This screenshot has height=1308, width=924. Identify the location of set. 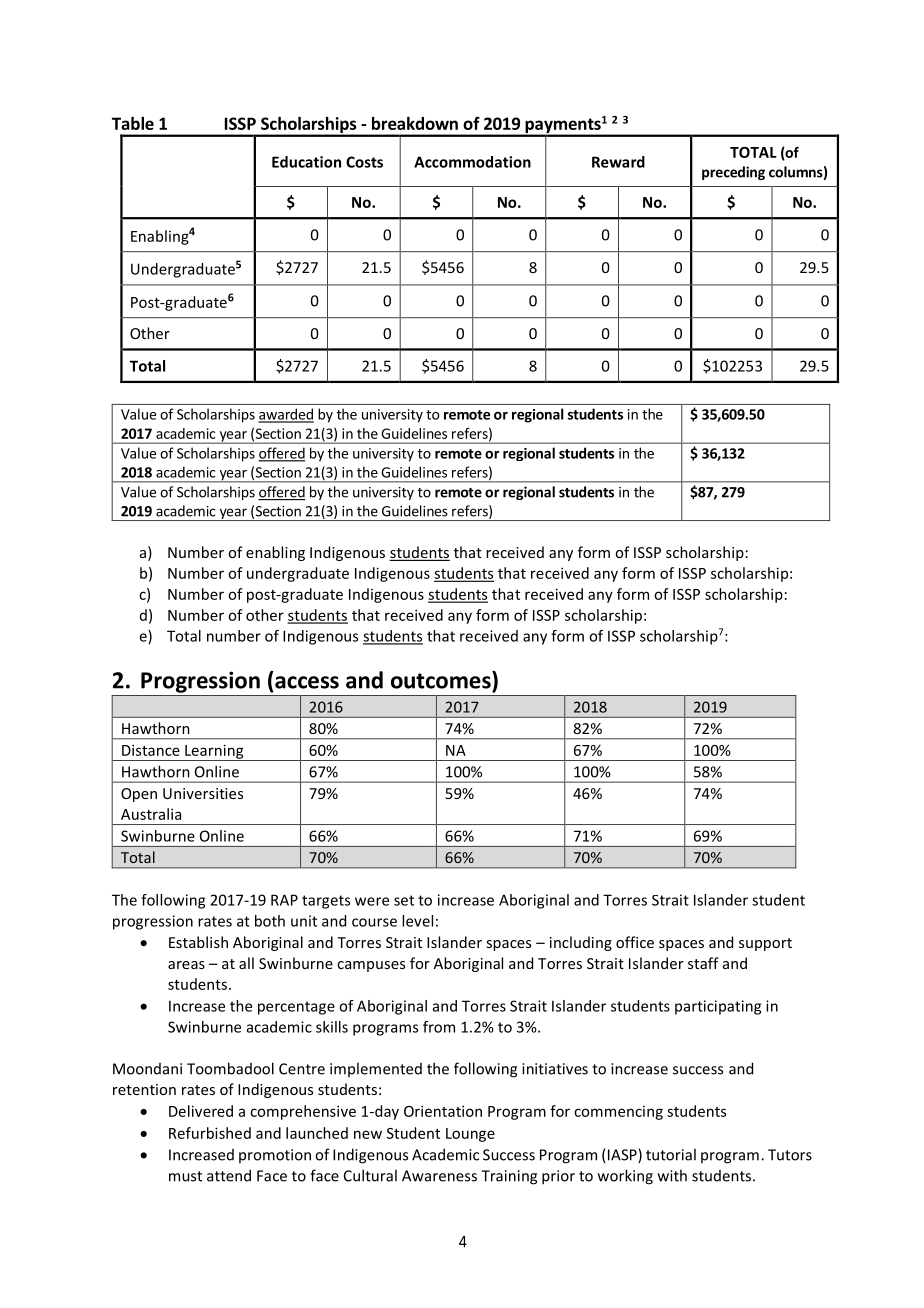
(404, 900).
